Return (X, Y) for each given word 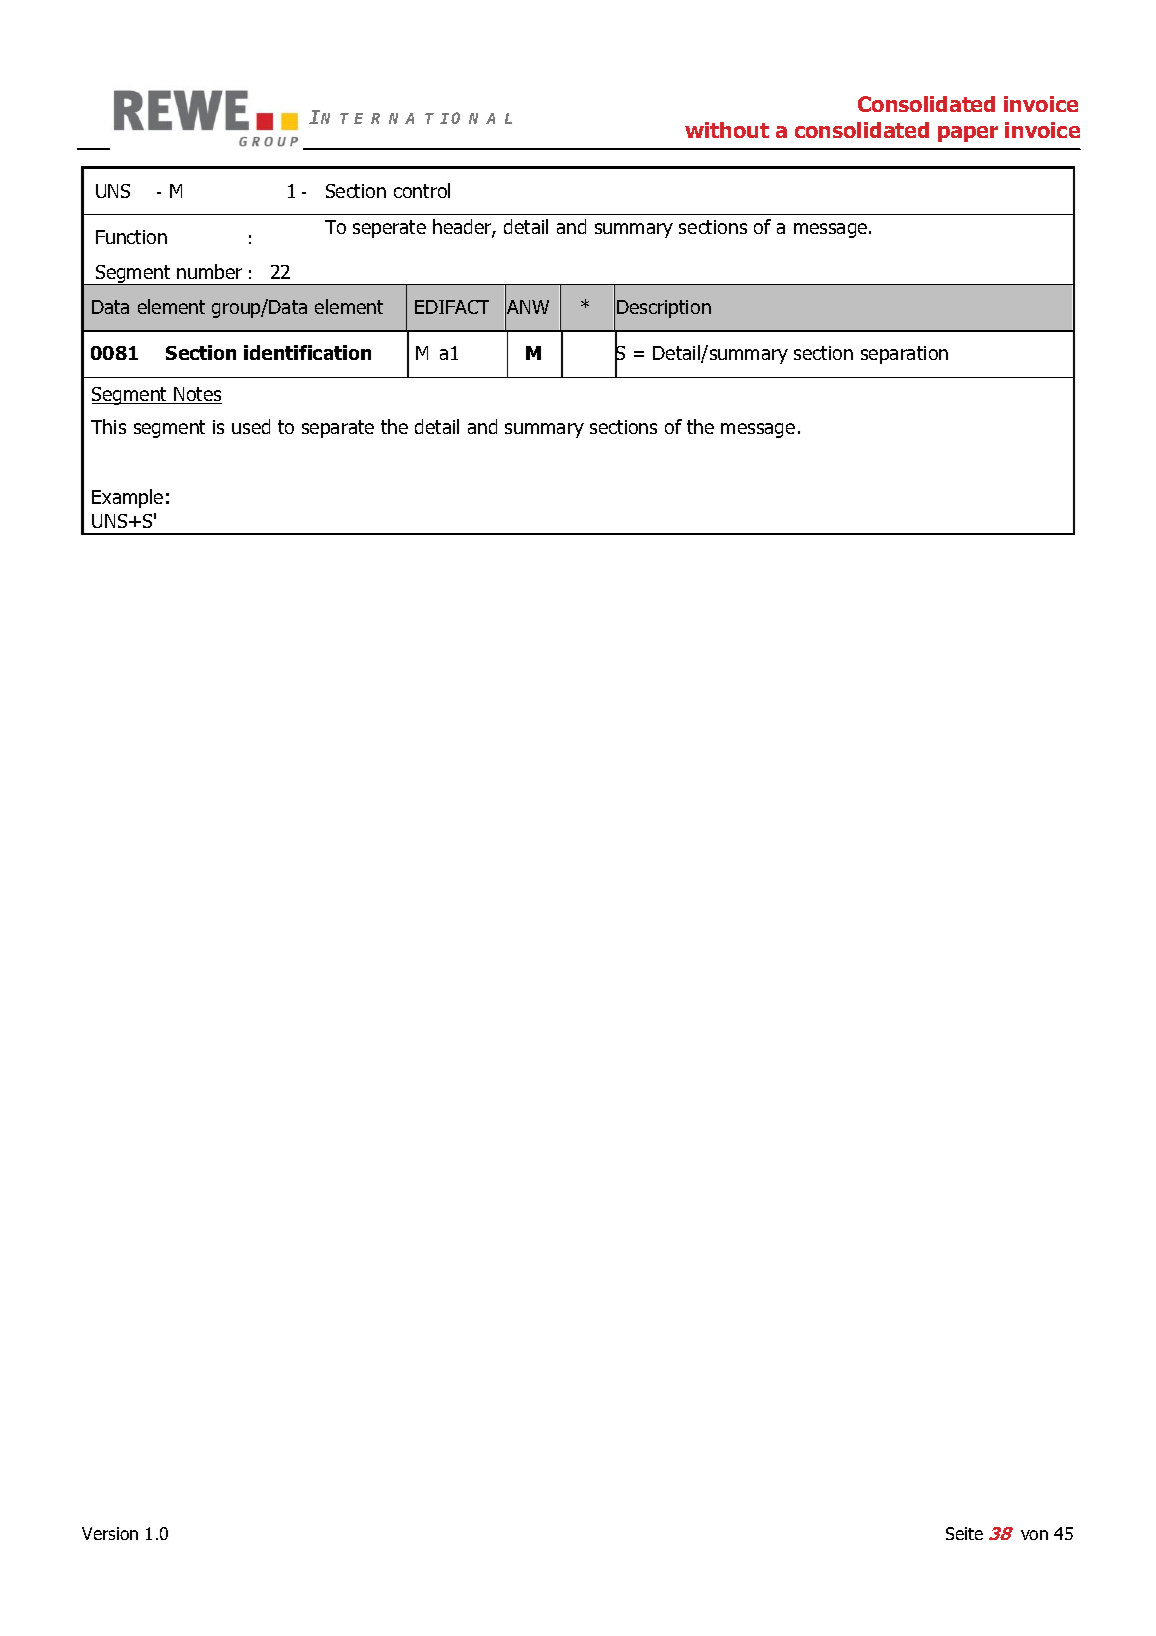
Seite (964, 1533)
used (251, 426)
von (1034, 1535)
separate (338, 429)
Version (110, 1533)
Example (127, 498)
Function (131, 237)
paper (968, 134)
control (422, 190)
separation (904, 355)
